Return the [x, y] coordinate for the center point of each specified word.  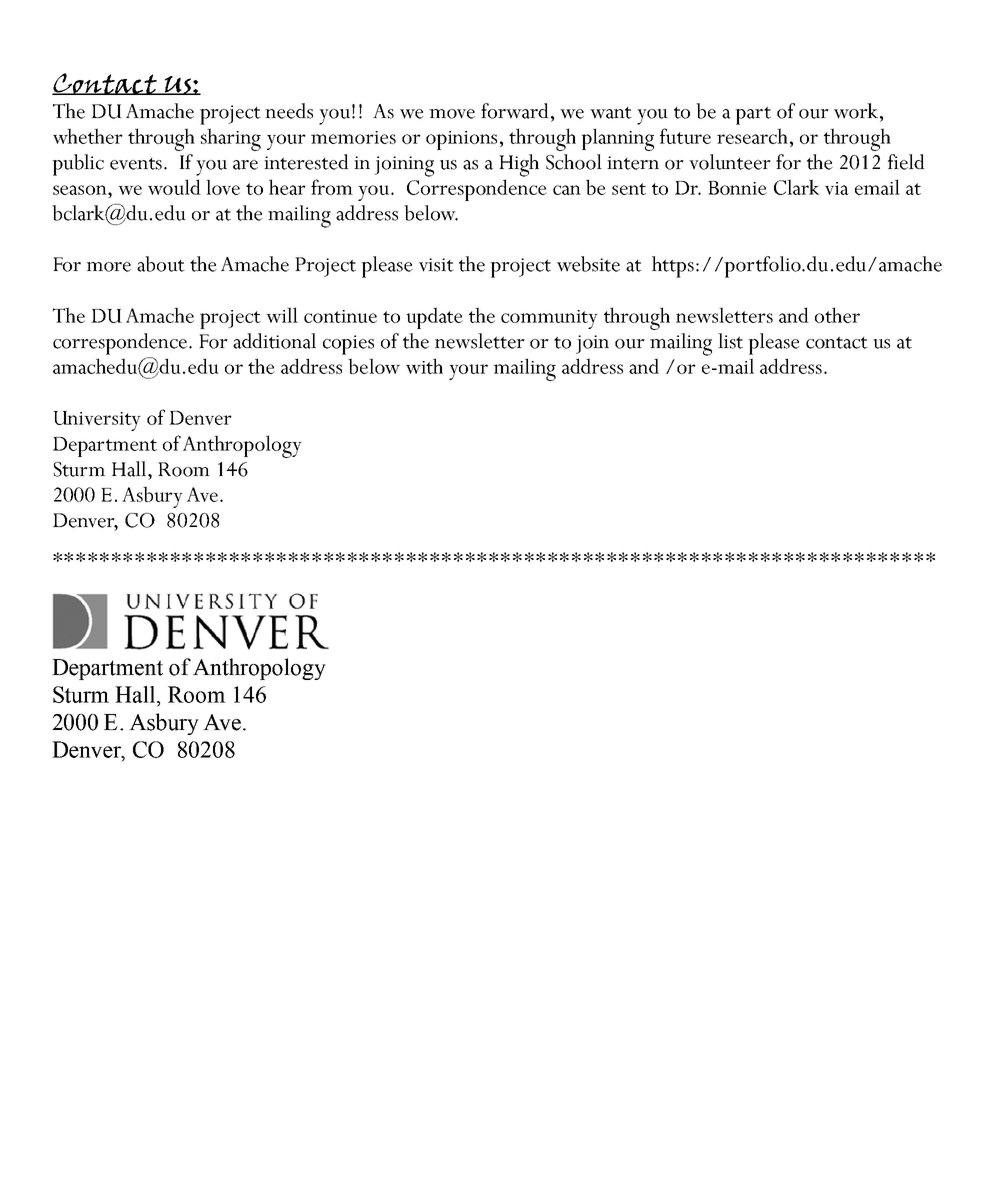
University [97, 421]
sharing [231, 139]
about [161, 264]
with [424, 366]
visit [436, 265]
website [588, 264]
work [857, 111]
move [452, 114]
